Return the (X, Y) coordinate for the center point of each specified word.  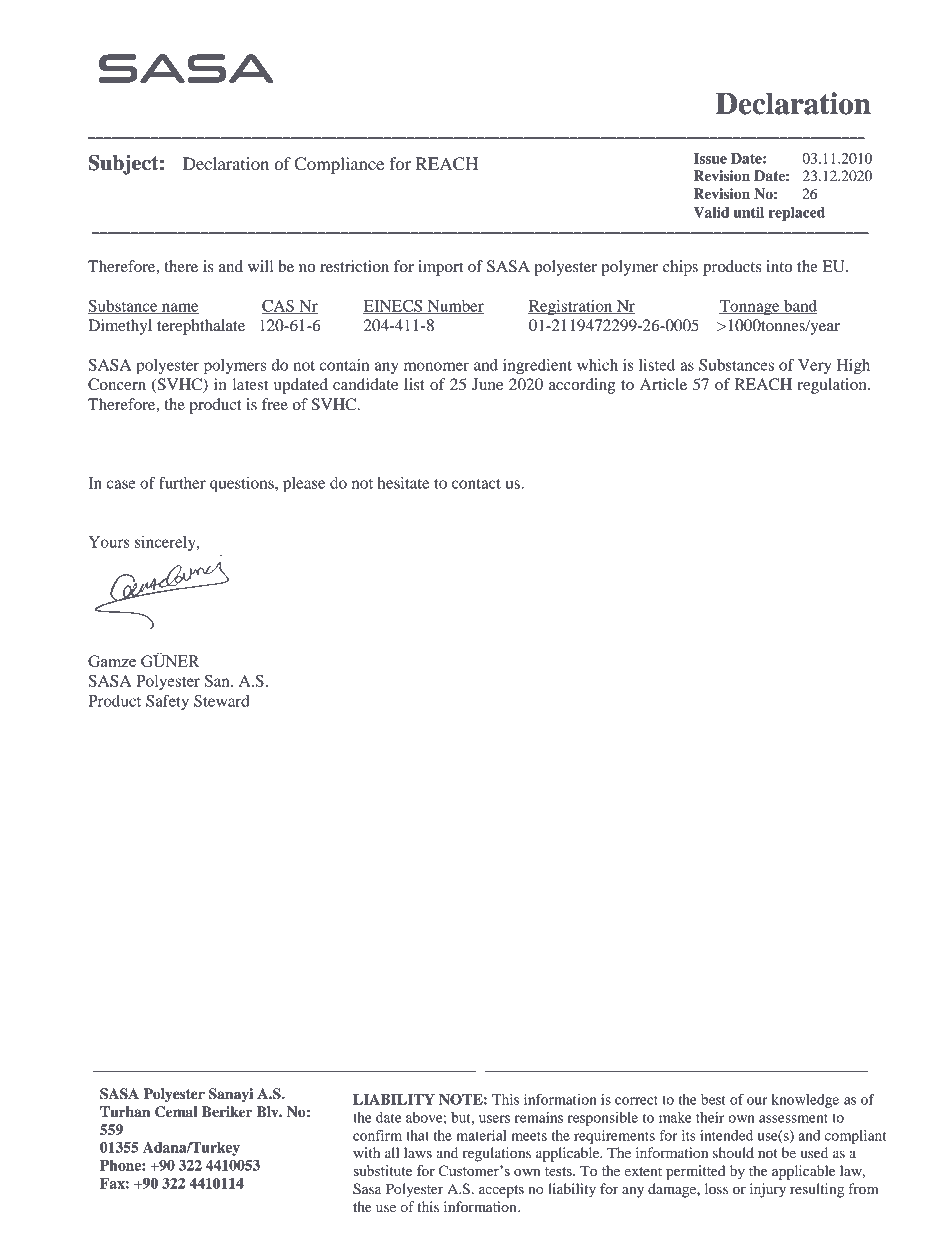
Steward (222, 701)
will (260, 266)
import (440, 268)
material (482, 1135)
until (748, 212)
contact (476, 484)
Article (663, 384)
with (366, 1152)
